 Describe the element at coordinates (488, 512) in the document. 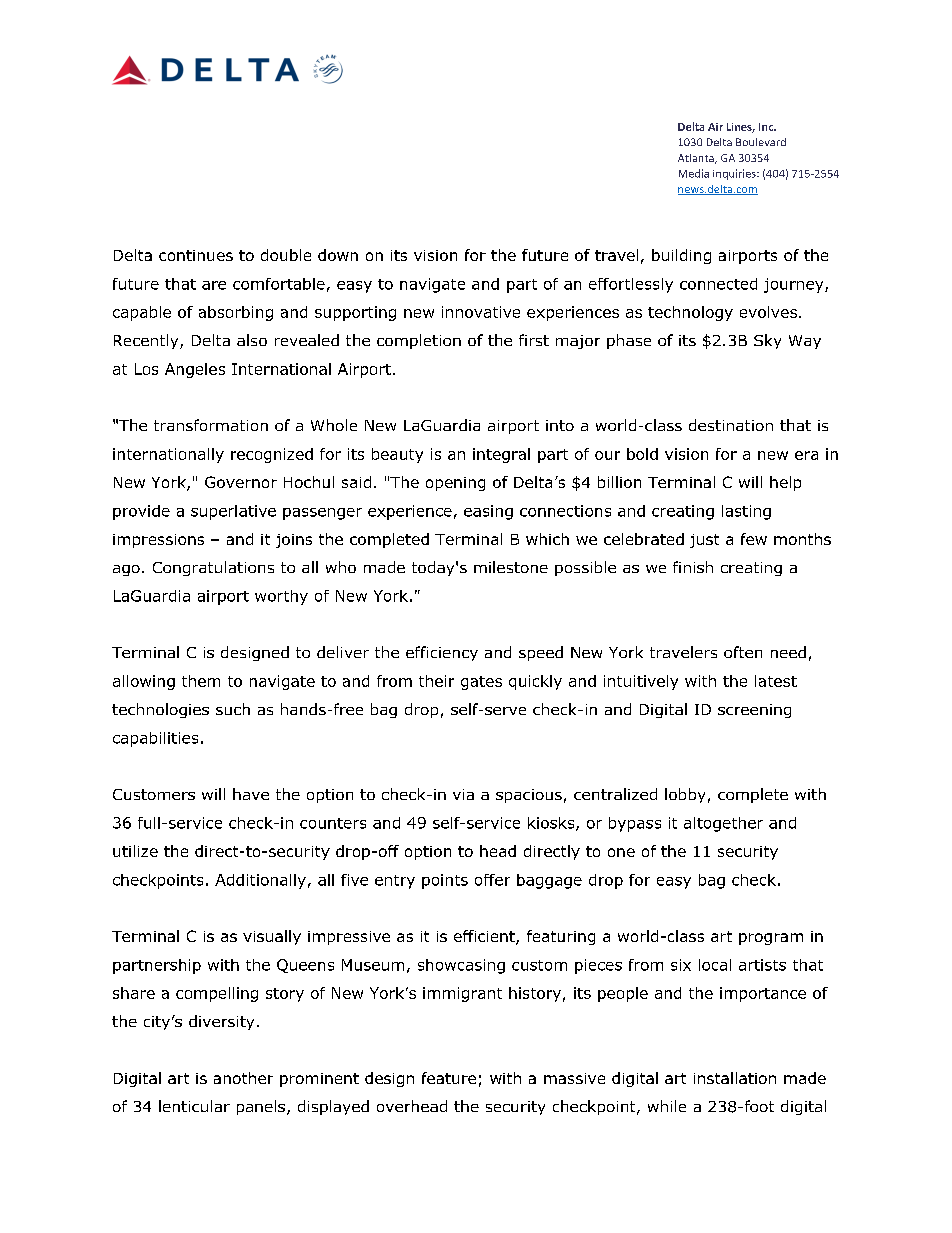

I see `easing` at that location.
